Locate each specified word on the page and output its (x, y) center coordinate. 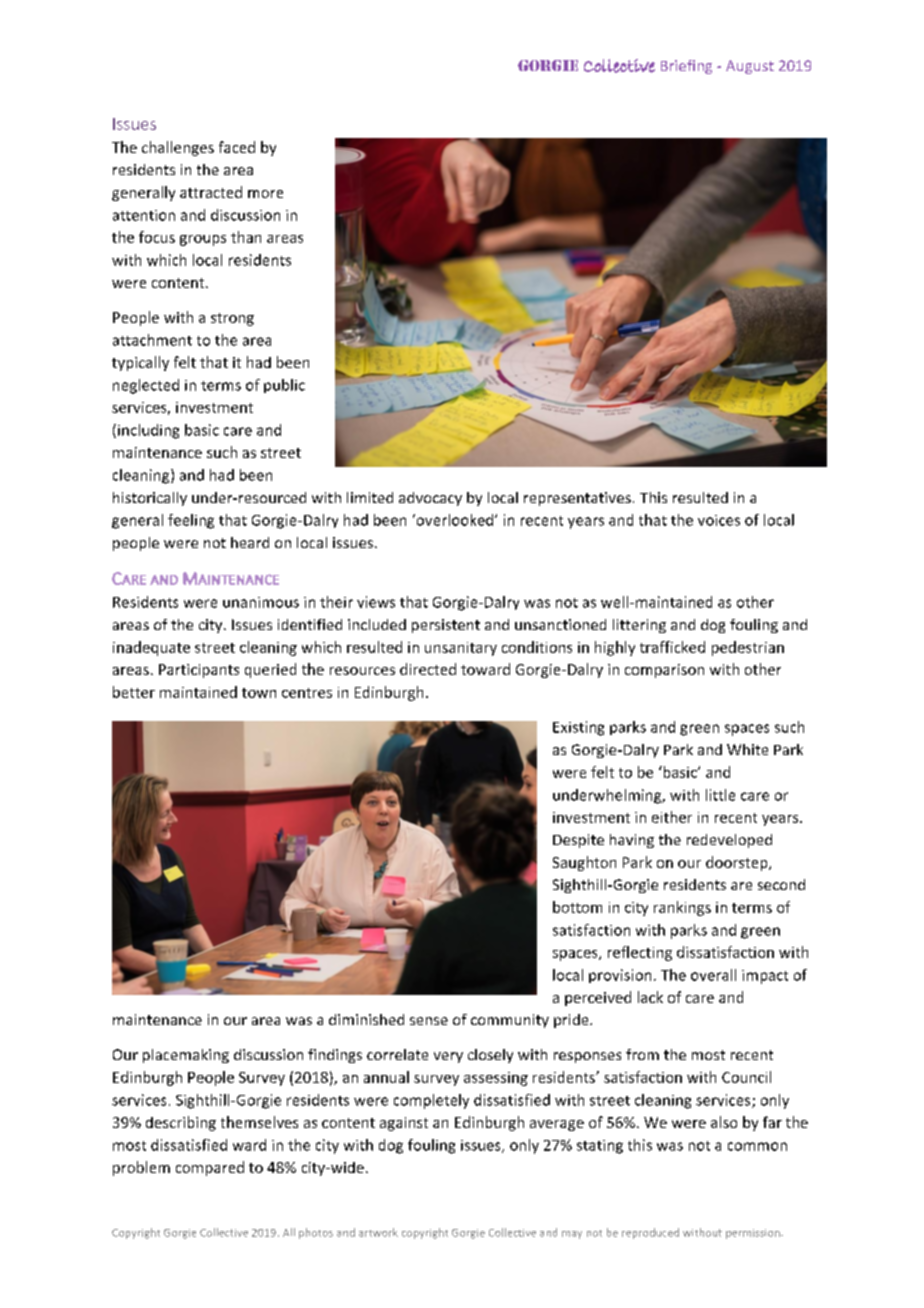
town (259, 693)
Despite (578, 841)
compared (210, 1168)
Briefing (686, 67)
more (265, 194)
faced (237, 147)
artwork (378, 1232)
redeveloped (729, 841)
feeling (191, 521)
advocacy (430, 499)
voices (719, 520)
